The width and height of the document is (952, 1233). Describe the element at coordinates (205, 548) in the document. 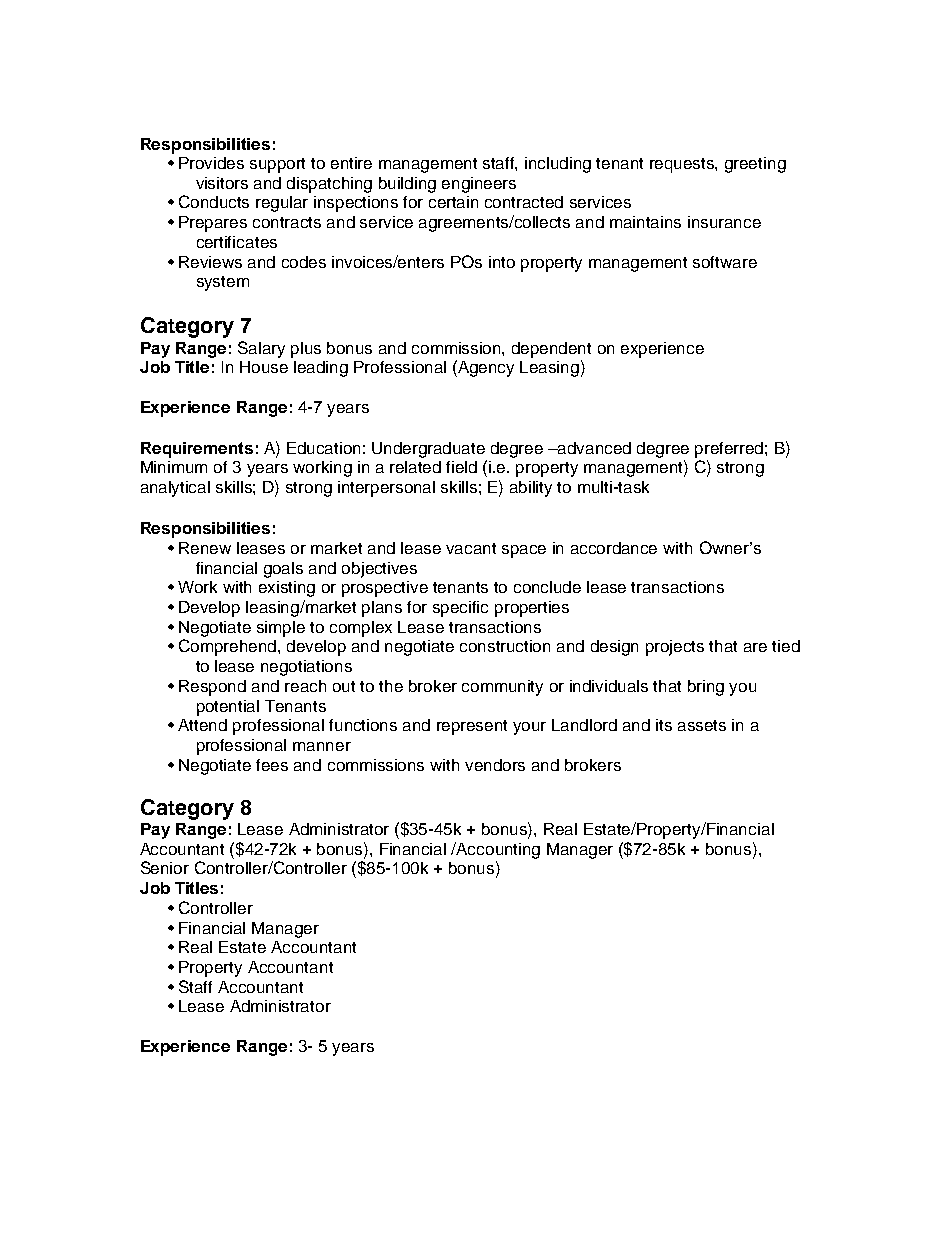

I see `Renew` at that location.
